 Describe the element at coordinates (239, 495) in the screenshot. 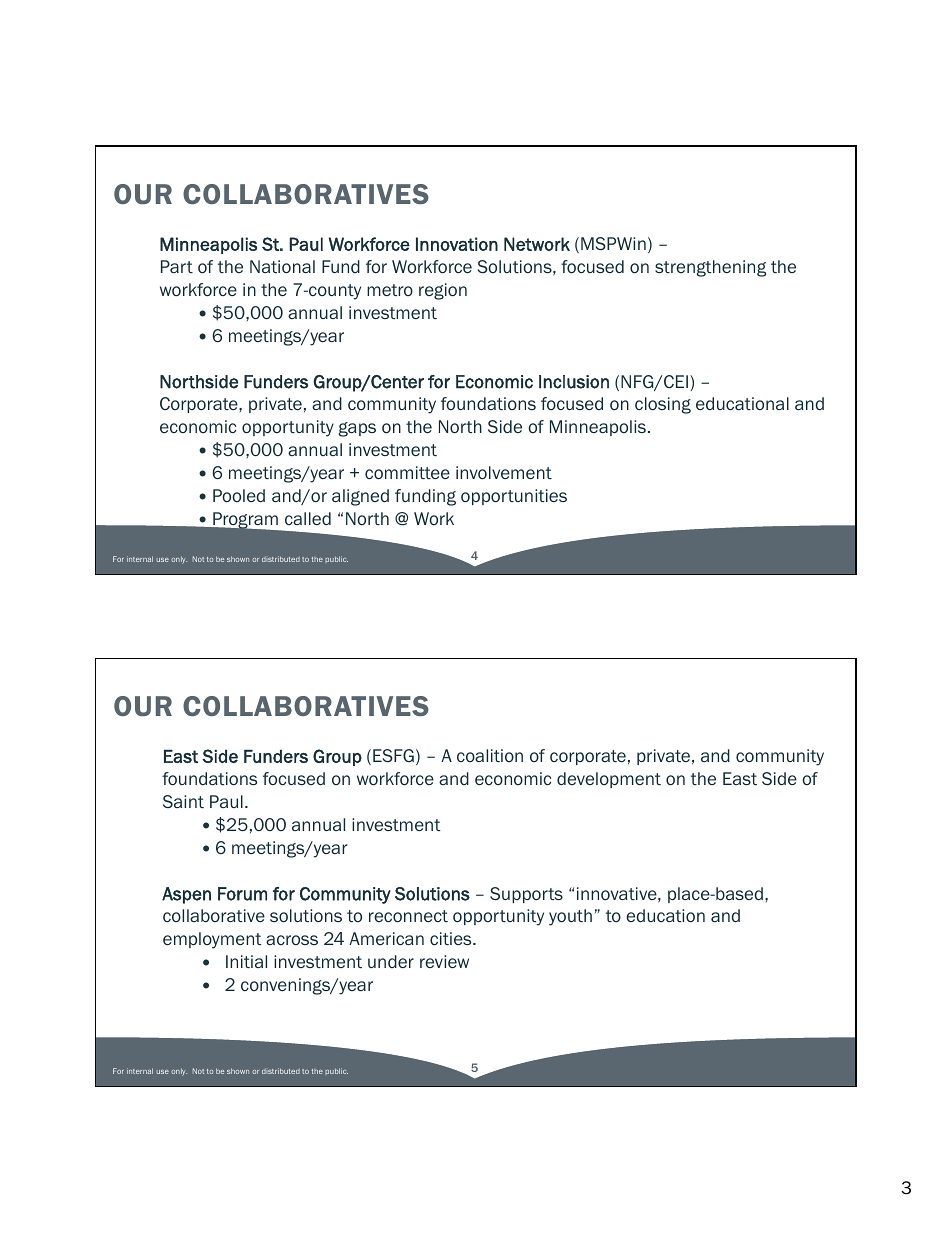

I see `Pooled` at that location.
